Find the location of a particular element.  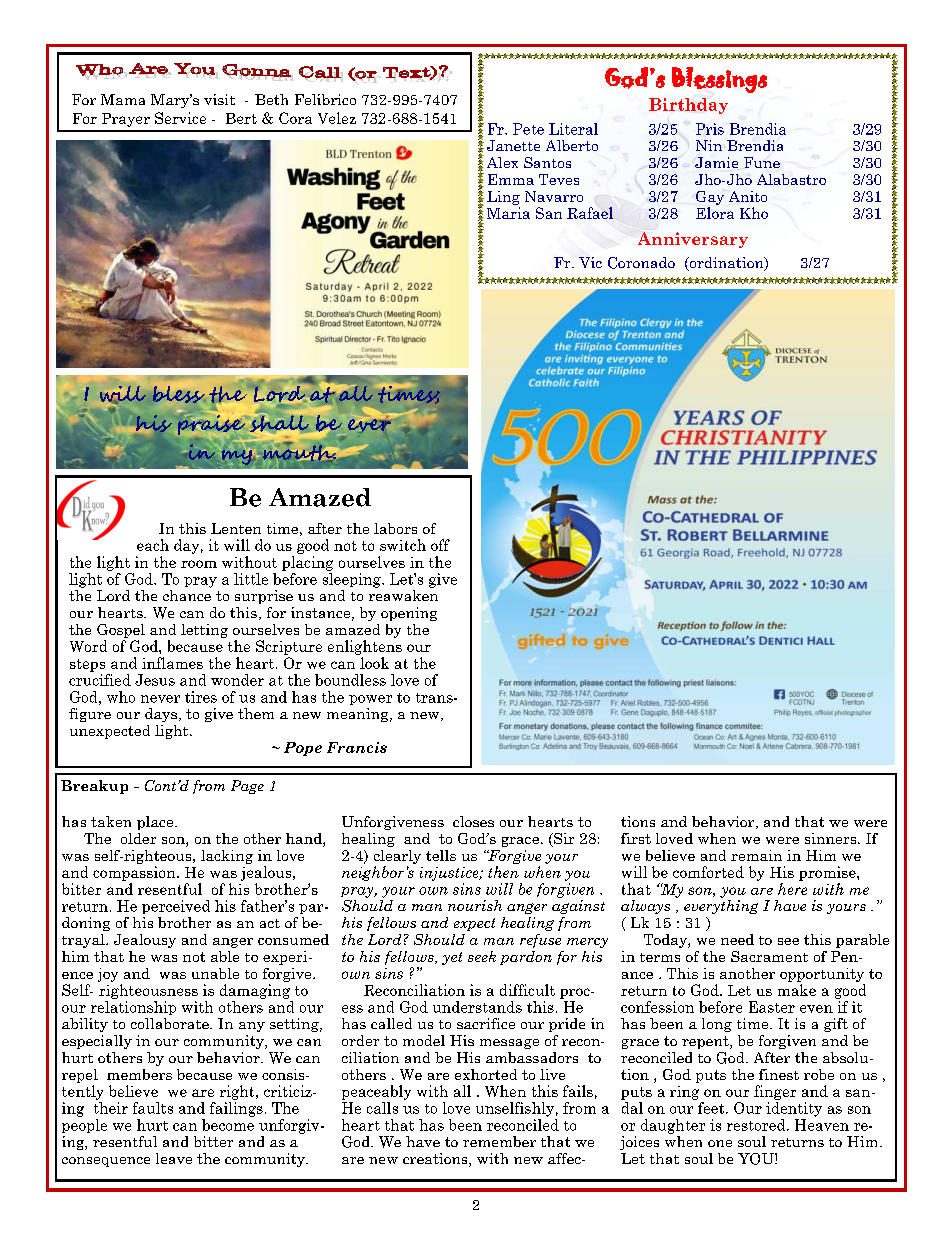

Coronado is located at coordinates (641, 263).
